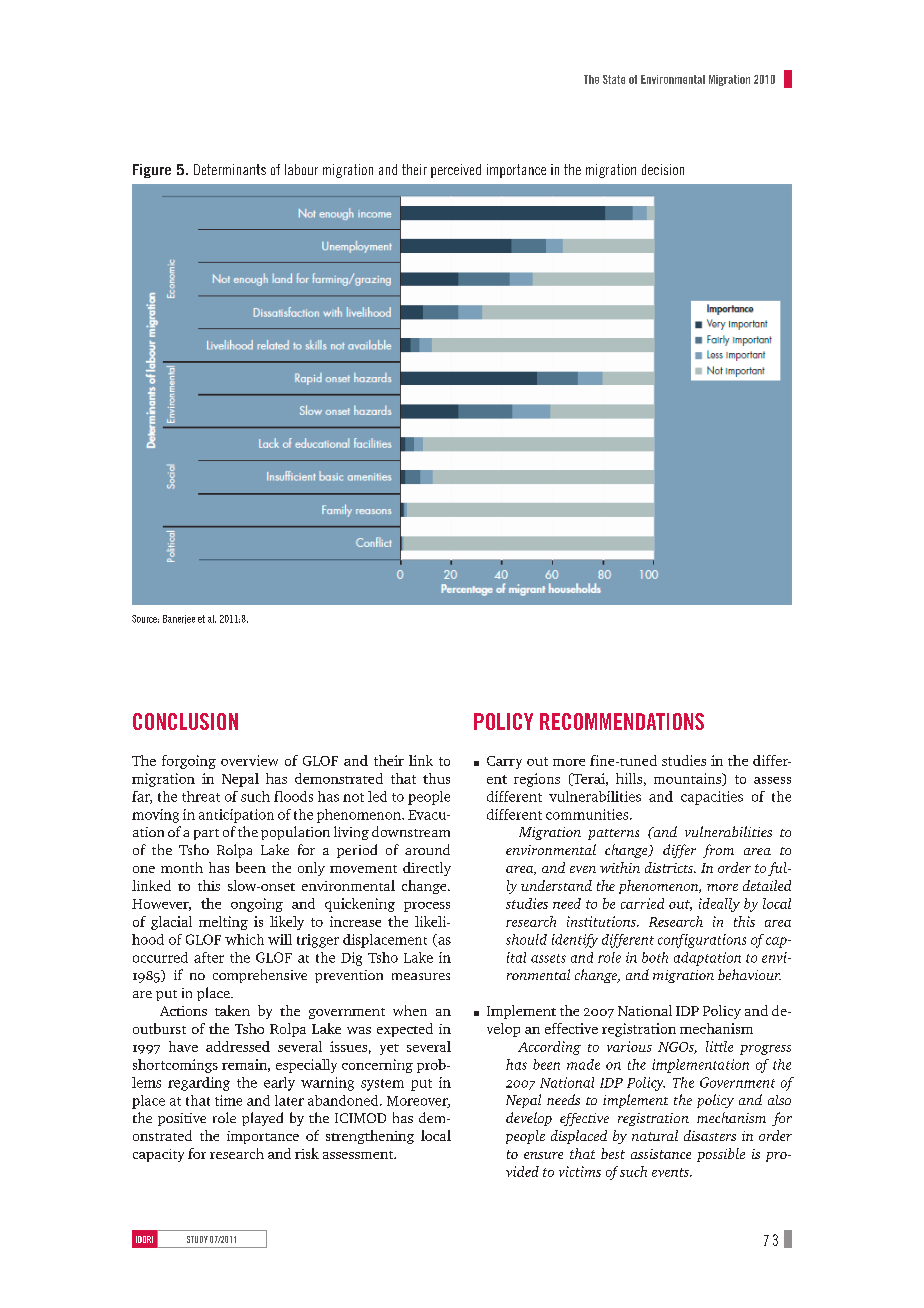 This screenshot has width=924, height=1308. I want to click on Carry, so click(504, 762).
